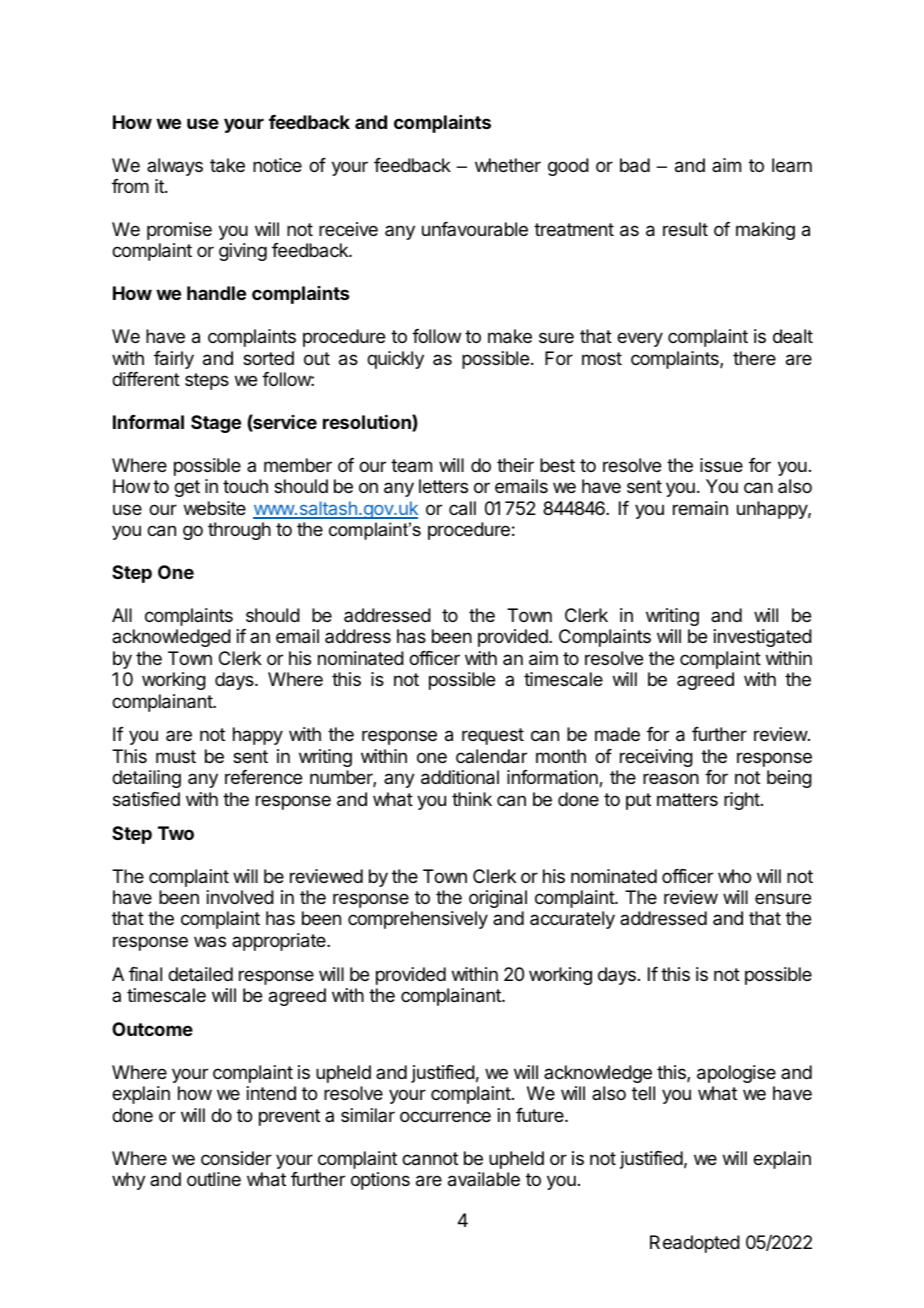 The width and height of the screenshot is (924, 1308). What do you see at coordinates (227, 165) in the screenshot?
I see `take` at bounding box center [227, 165].
